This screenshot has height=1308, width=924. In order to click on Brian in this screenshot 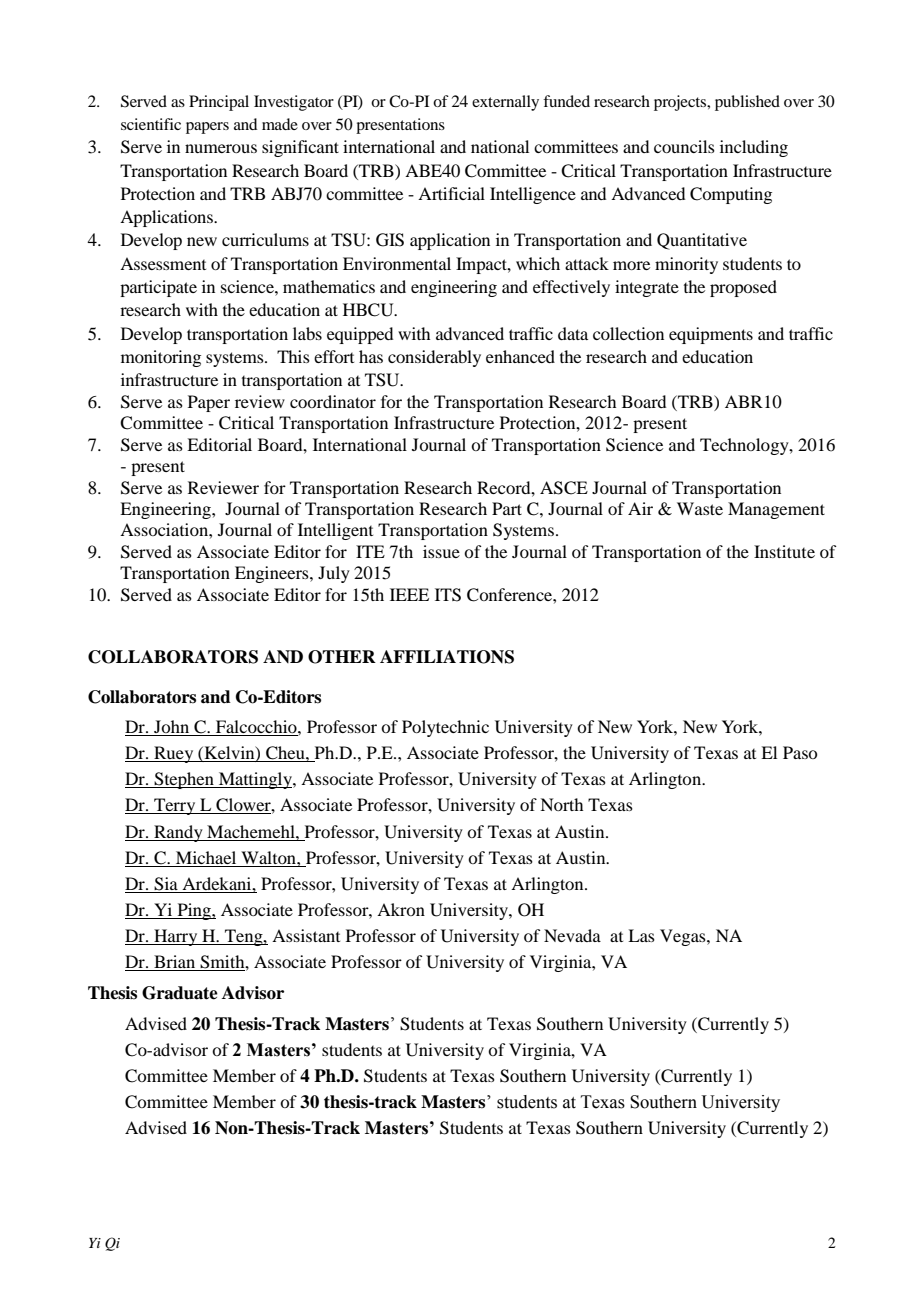, I will do `click(175, 963)`.
